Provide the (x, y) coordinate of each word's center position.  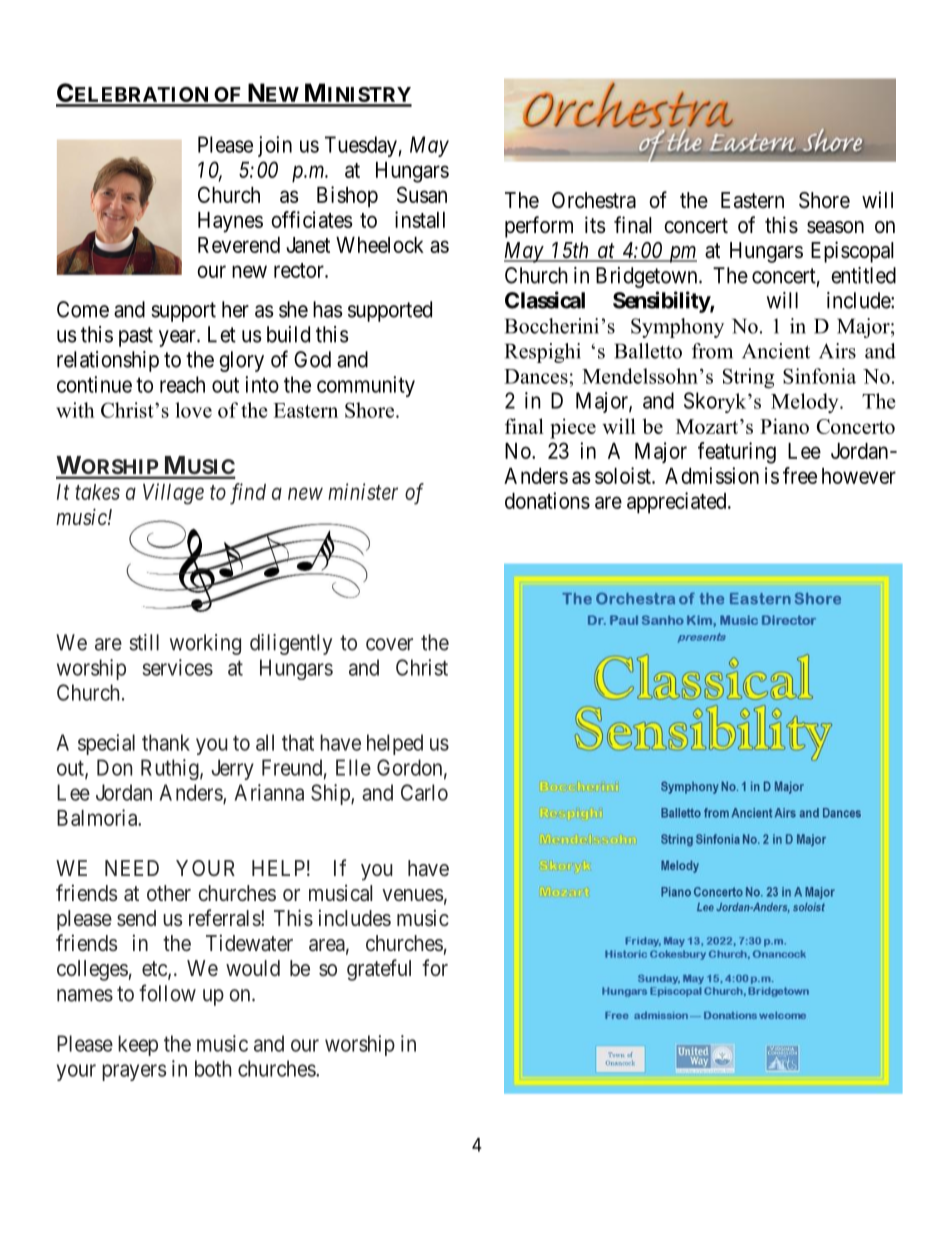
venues (413, 895)
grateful (379, 970)
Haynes (230, 222)
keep (138, 1045)
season (835, 227)
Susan (422, 194)
